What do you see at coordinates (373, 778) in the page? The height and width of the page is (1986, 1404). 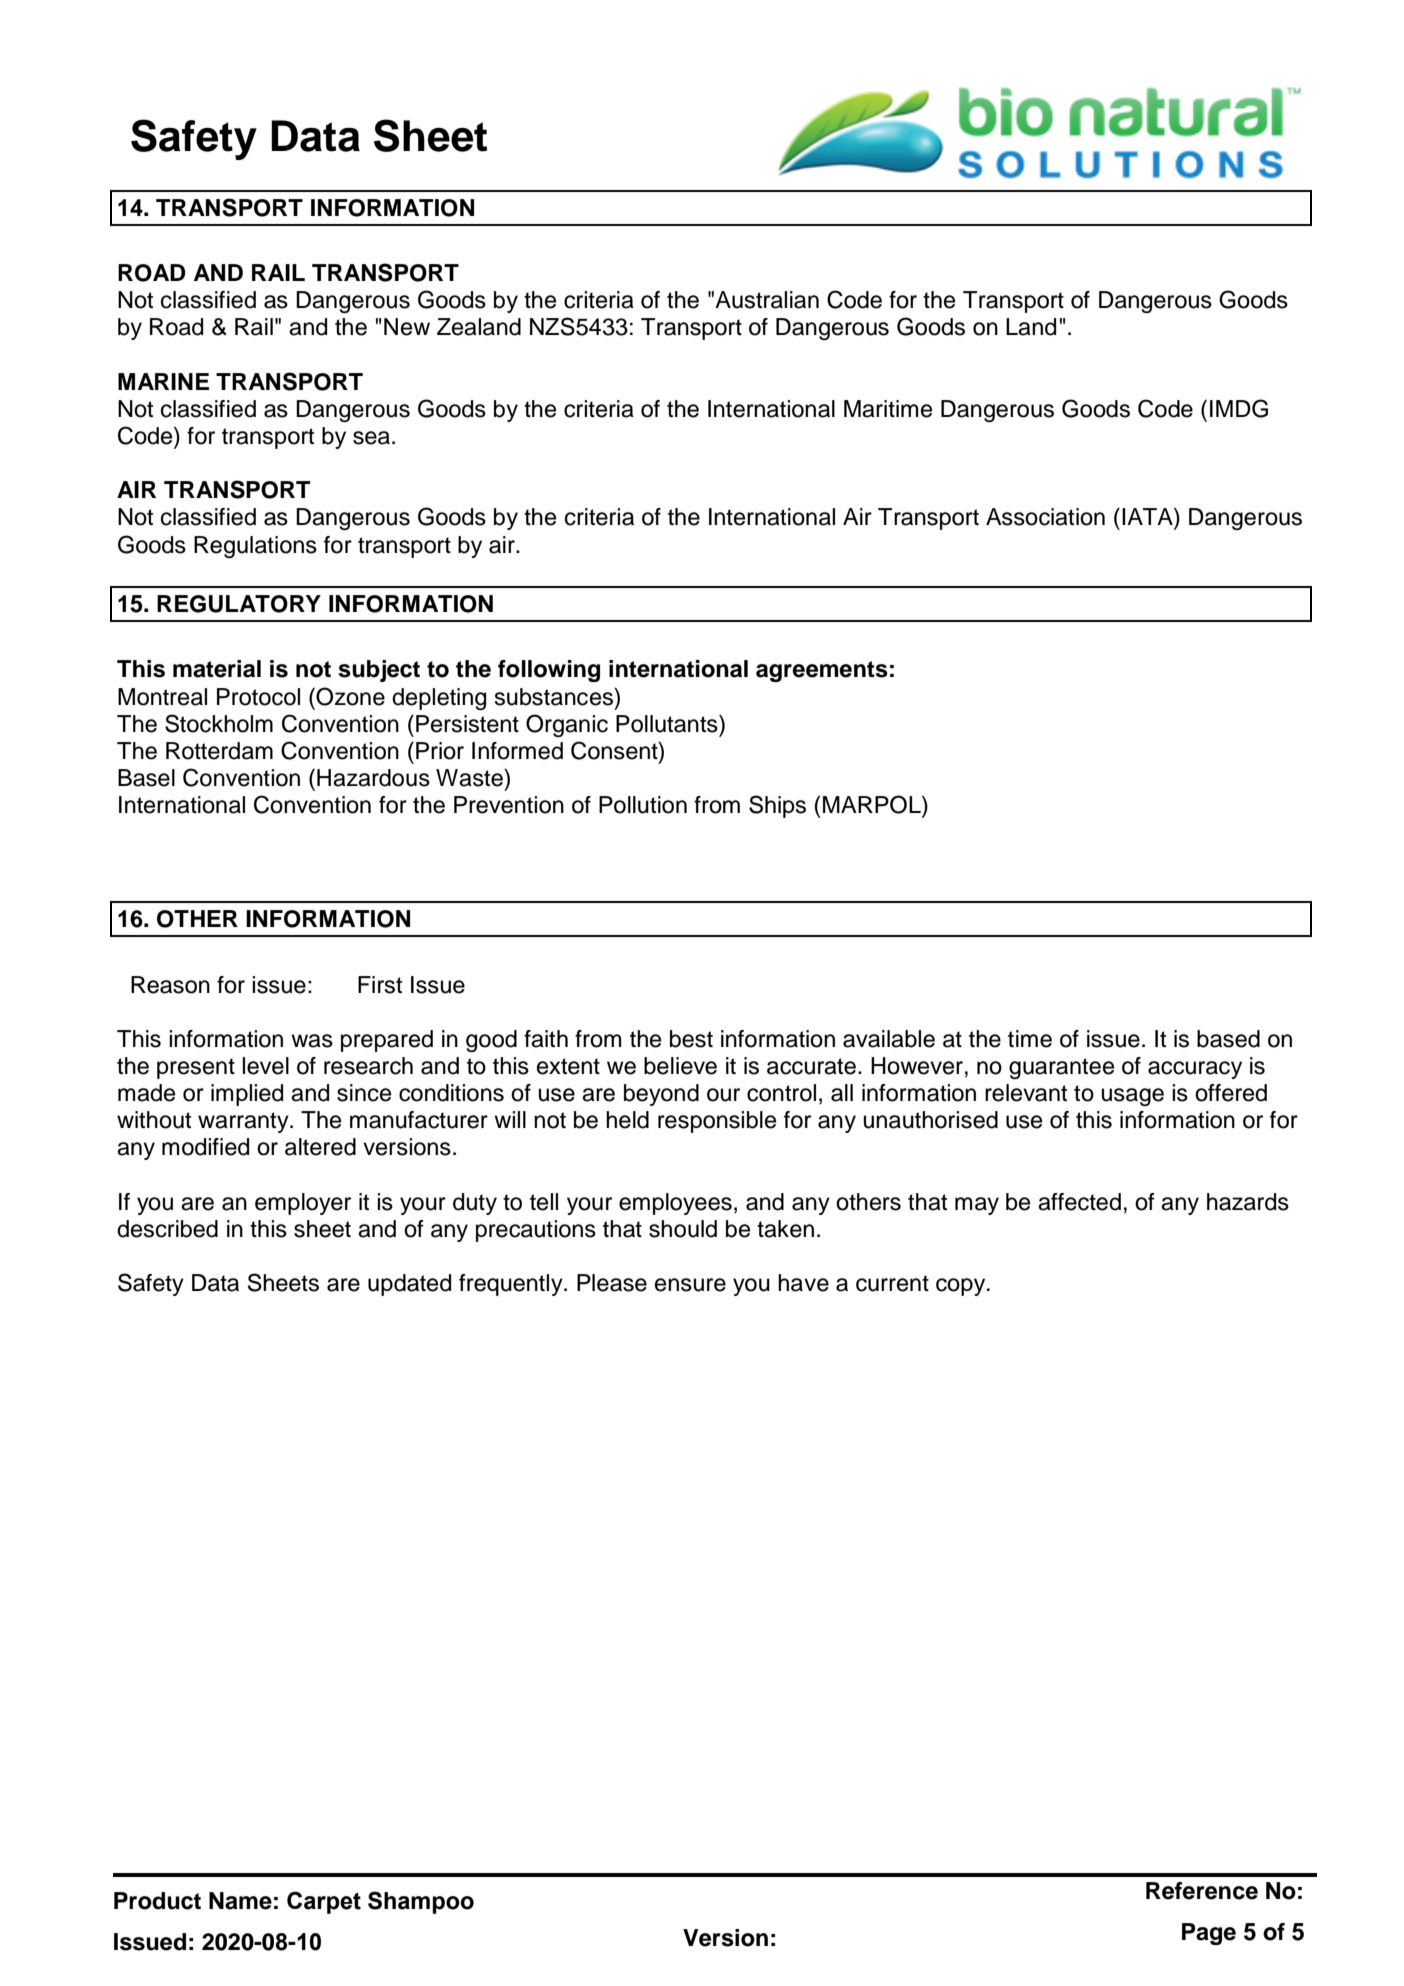 I see `Hazardous` at bounding box center [373, 778].
